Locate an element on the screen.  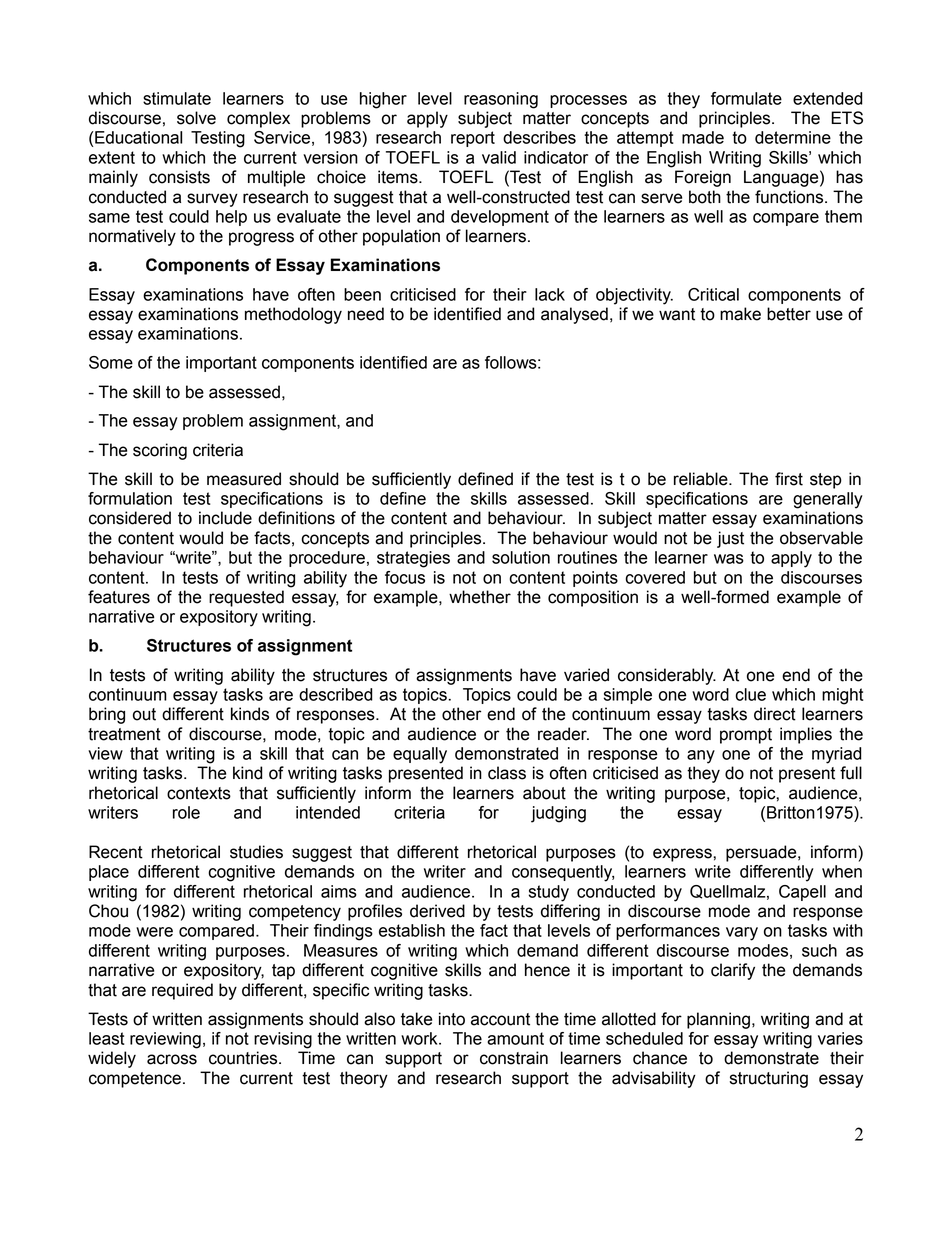
across is located at coordinates (172, 1059).
